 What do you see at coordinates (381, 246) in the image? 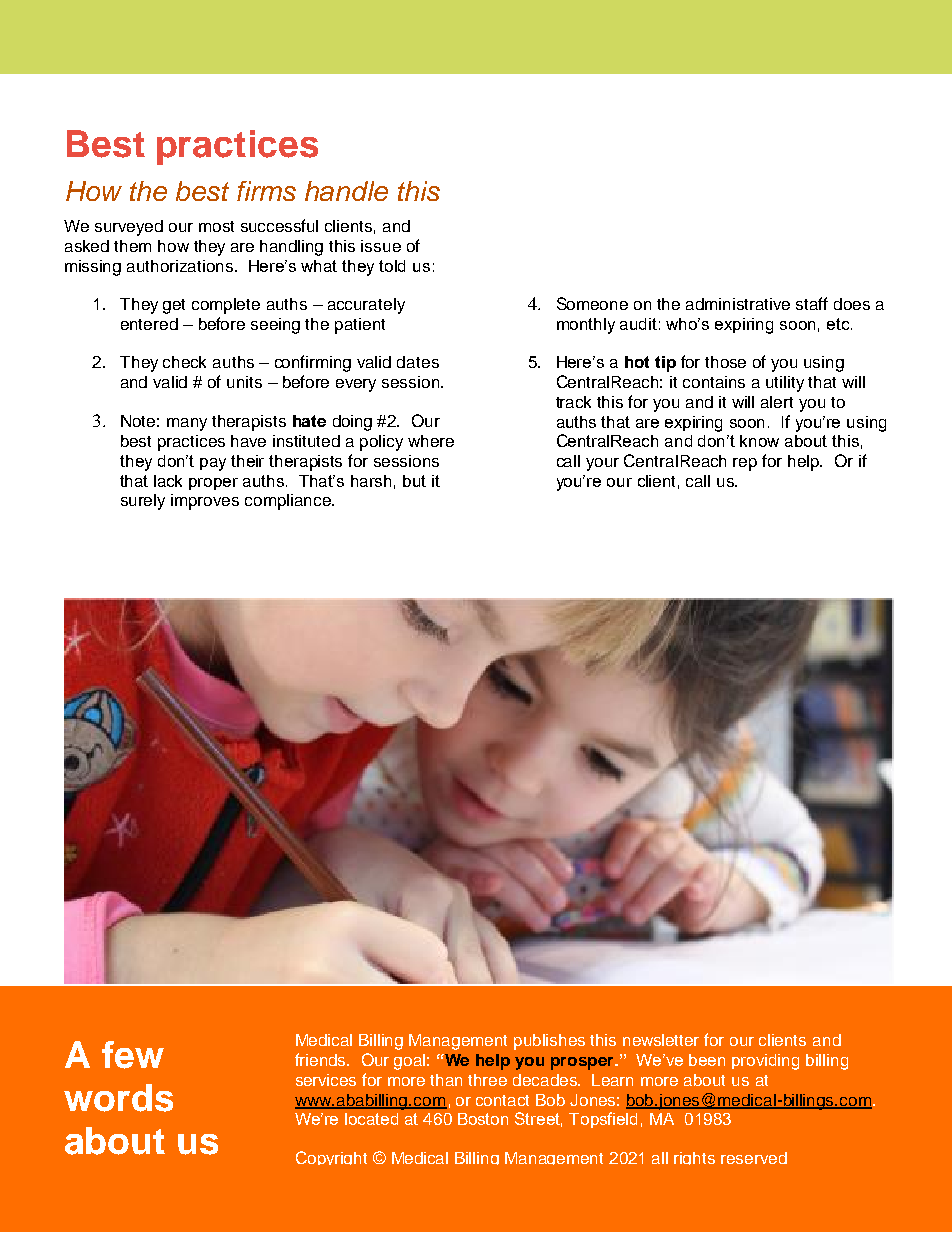
I see `issue` at bounding box center [381, 246].
